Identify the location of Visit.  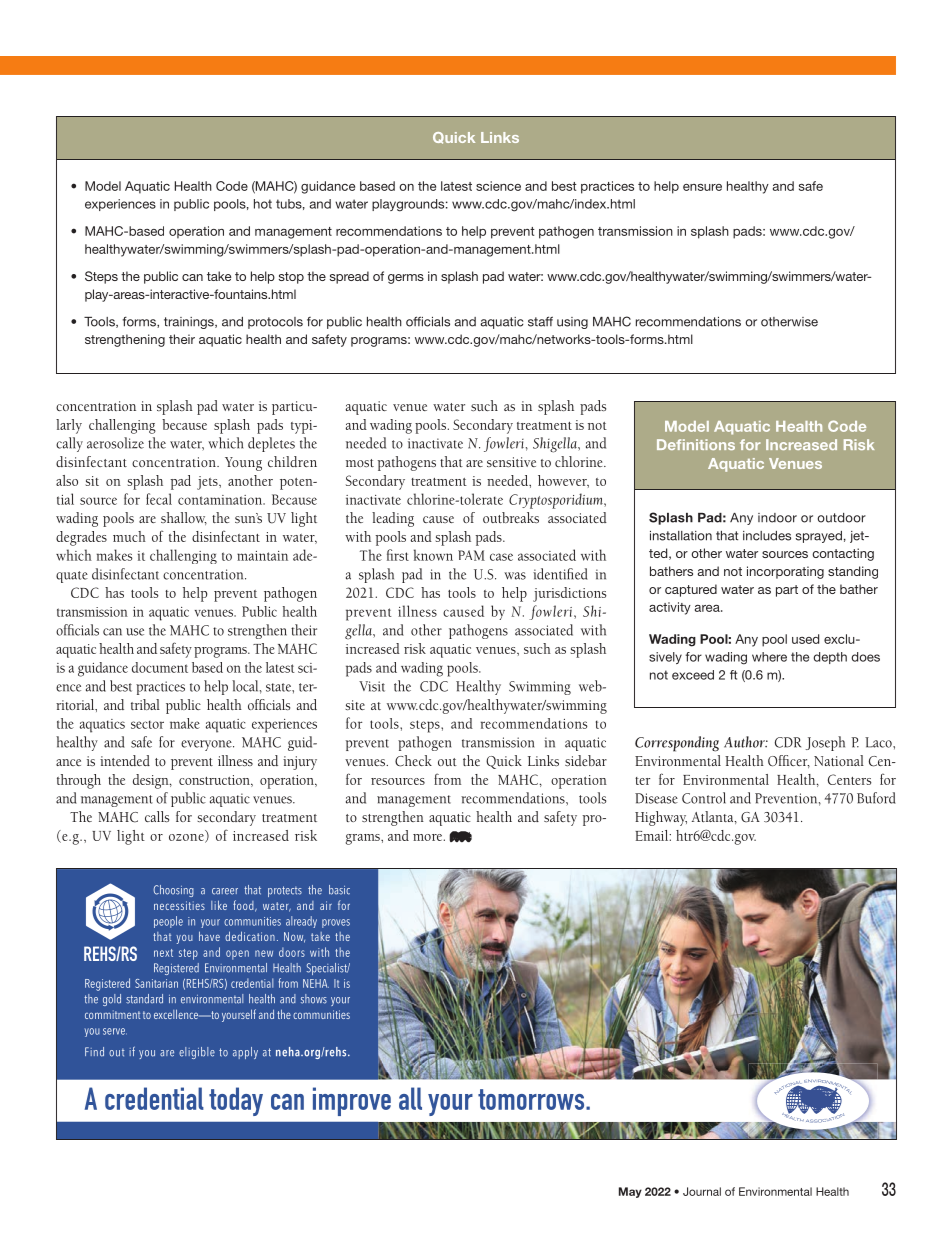
(372, 686).
